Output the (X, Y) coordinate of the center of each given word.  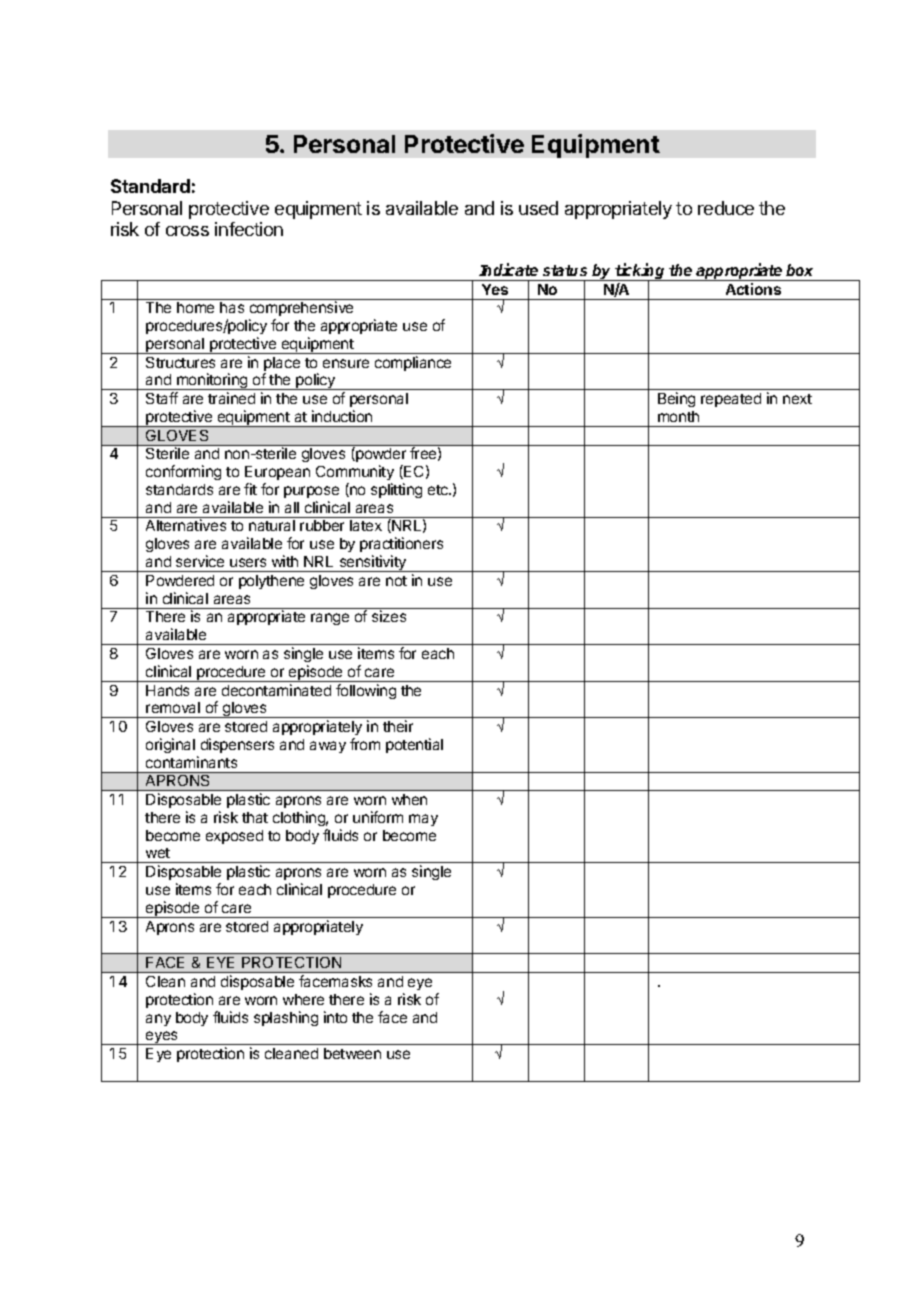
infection (249, 229)
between (352, 1053)
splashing (286, 1018)
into (335, 1017)
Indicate (508, 269)
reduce (726, 208)
